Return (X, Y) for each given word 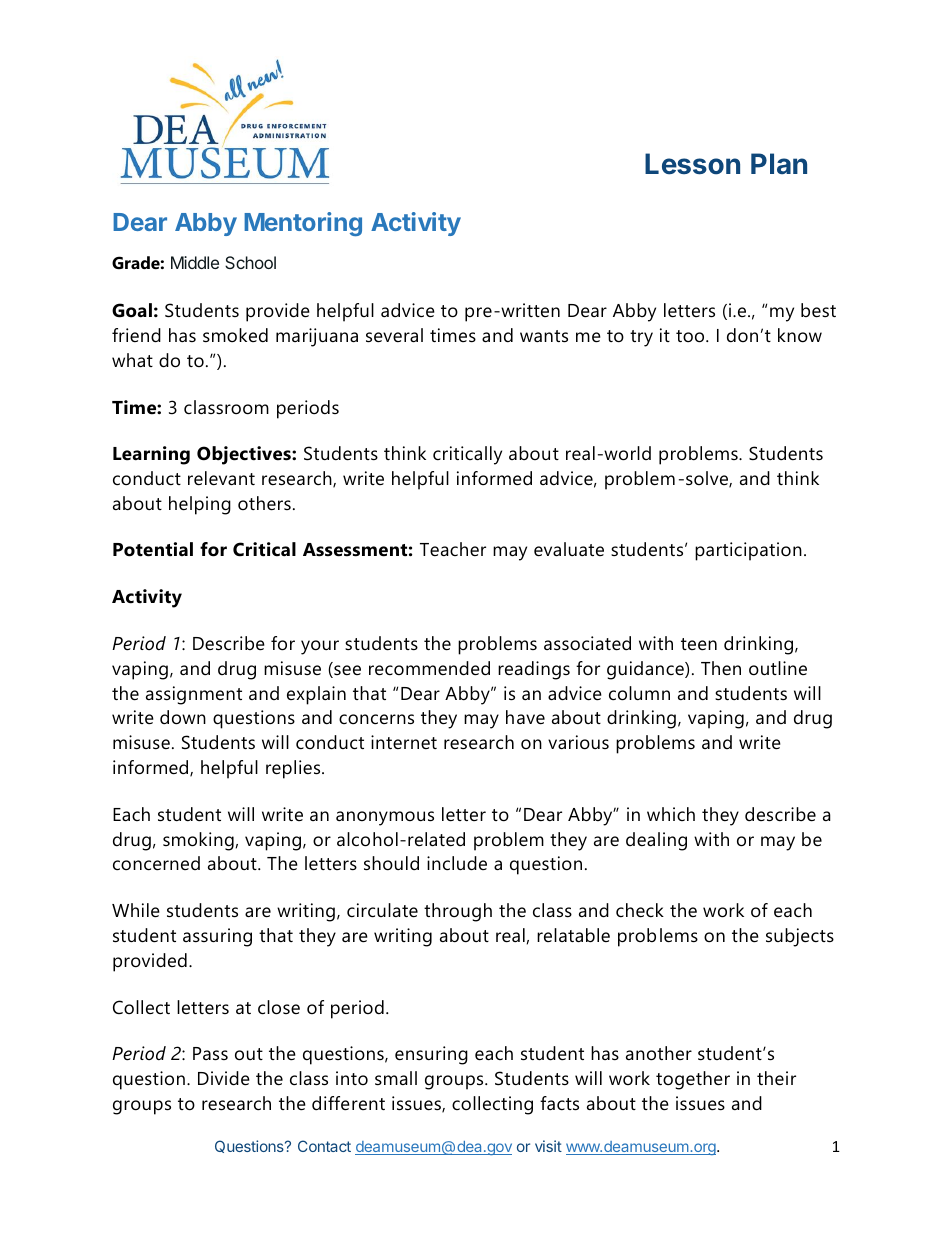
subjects (800, 937)
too (691, 336)
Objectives (245, 455)
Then (721, 668)
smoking (198, 841)
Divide (224, 1078)
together (693, 1080)
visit (548, 1146)
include (457, 863)
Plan (779, 163)
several (394, 335)
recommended (429, 668)
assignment (194, 695)
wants (544, 336)
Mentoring (303, 224)
